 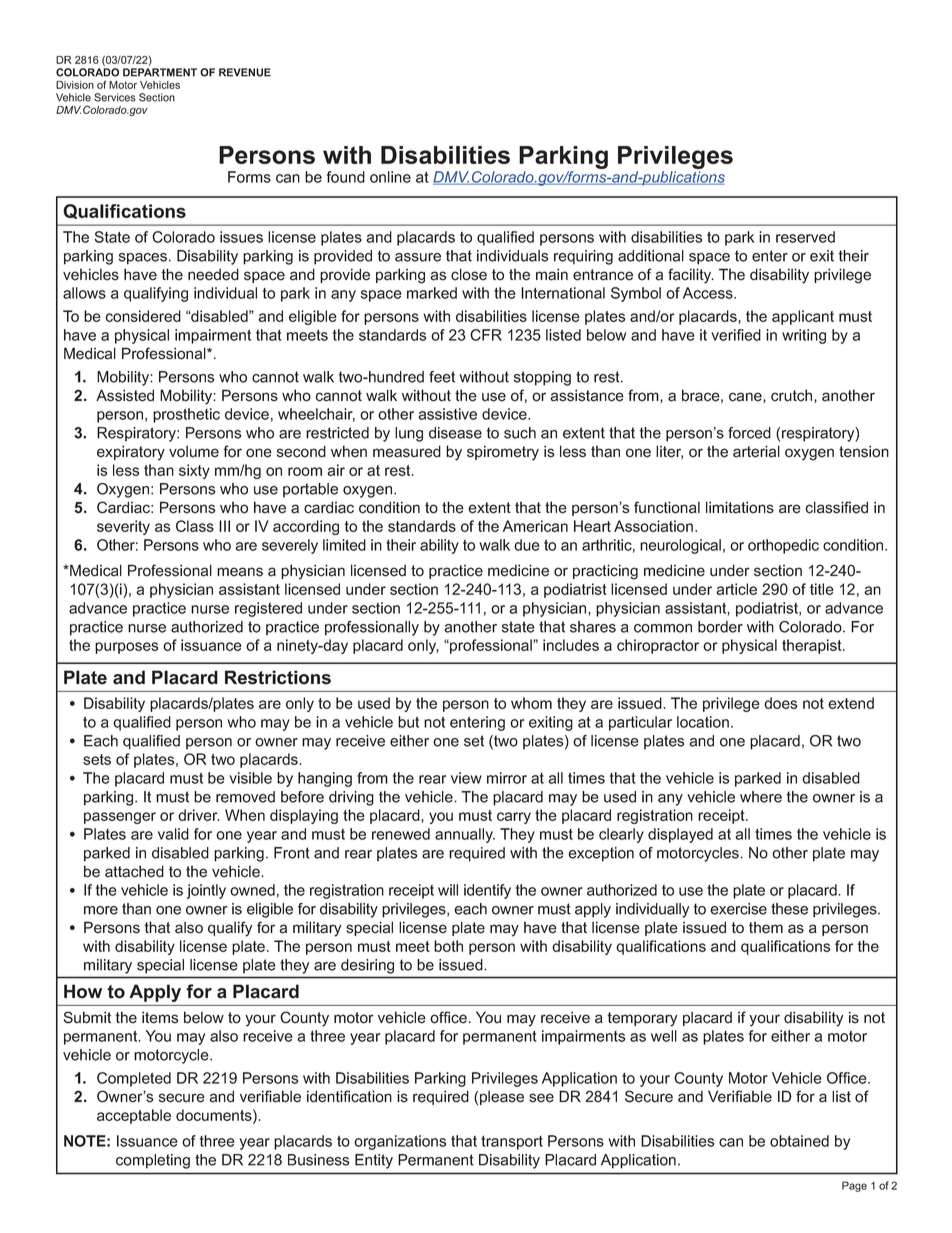 What do you see at coordinates (799, 1141) in the screenshot?
I see `obtained` at bounding box center [799, 1141].
